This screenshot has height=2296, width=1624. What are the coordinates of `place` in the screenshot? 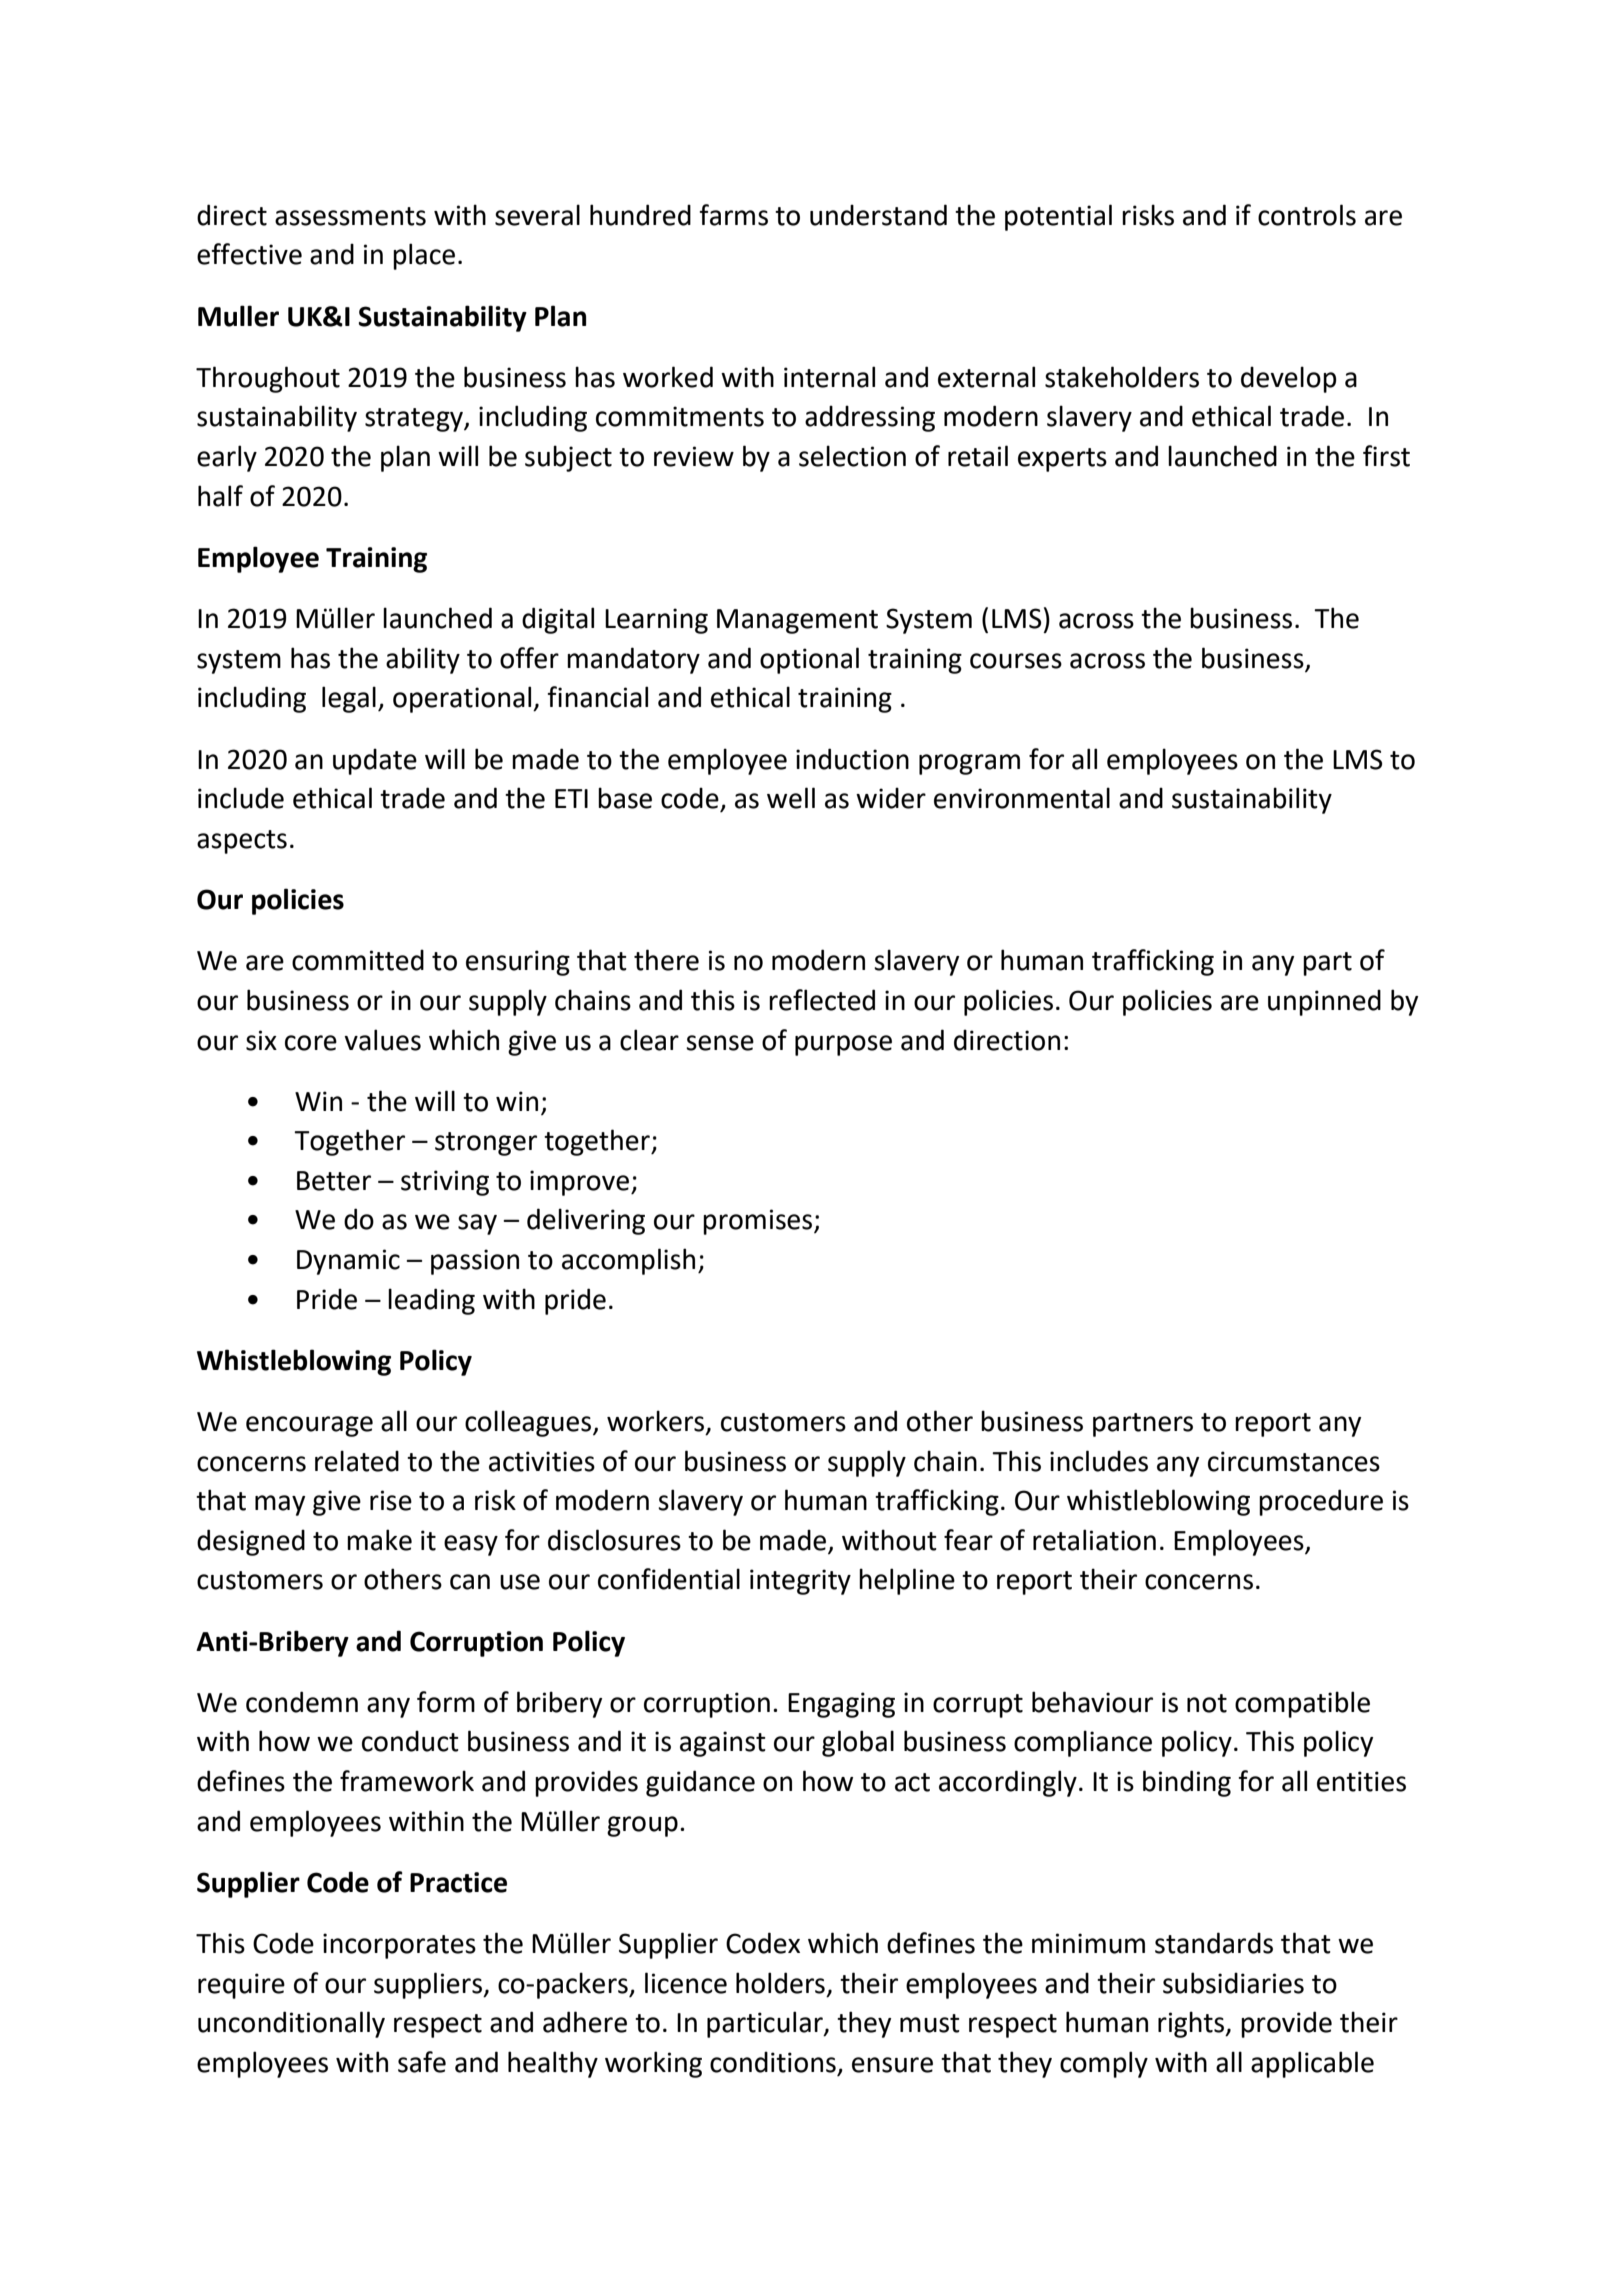 It's located at (424, 256).
